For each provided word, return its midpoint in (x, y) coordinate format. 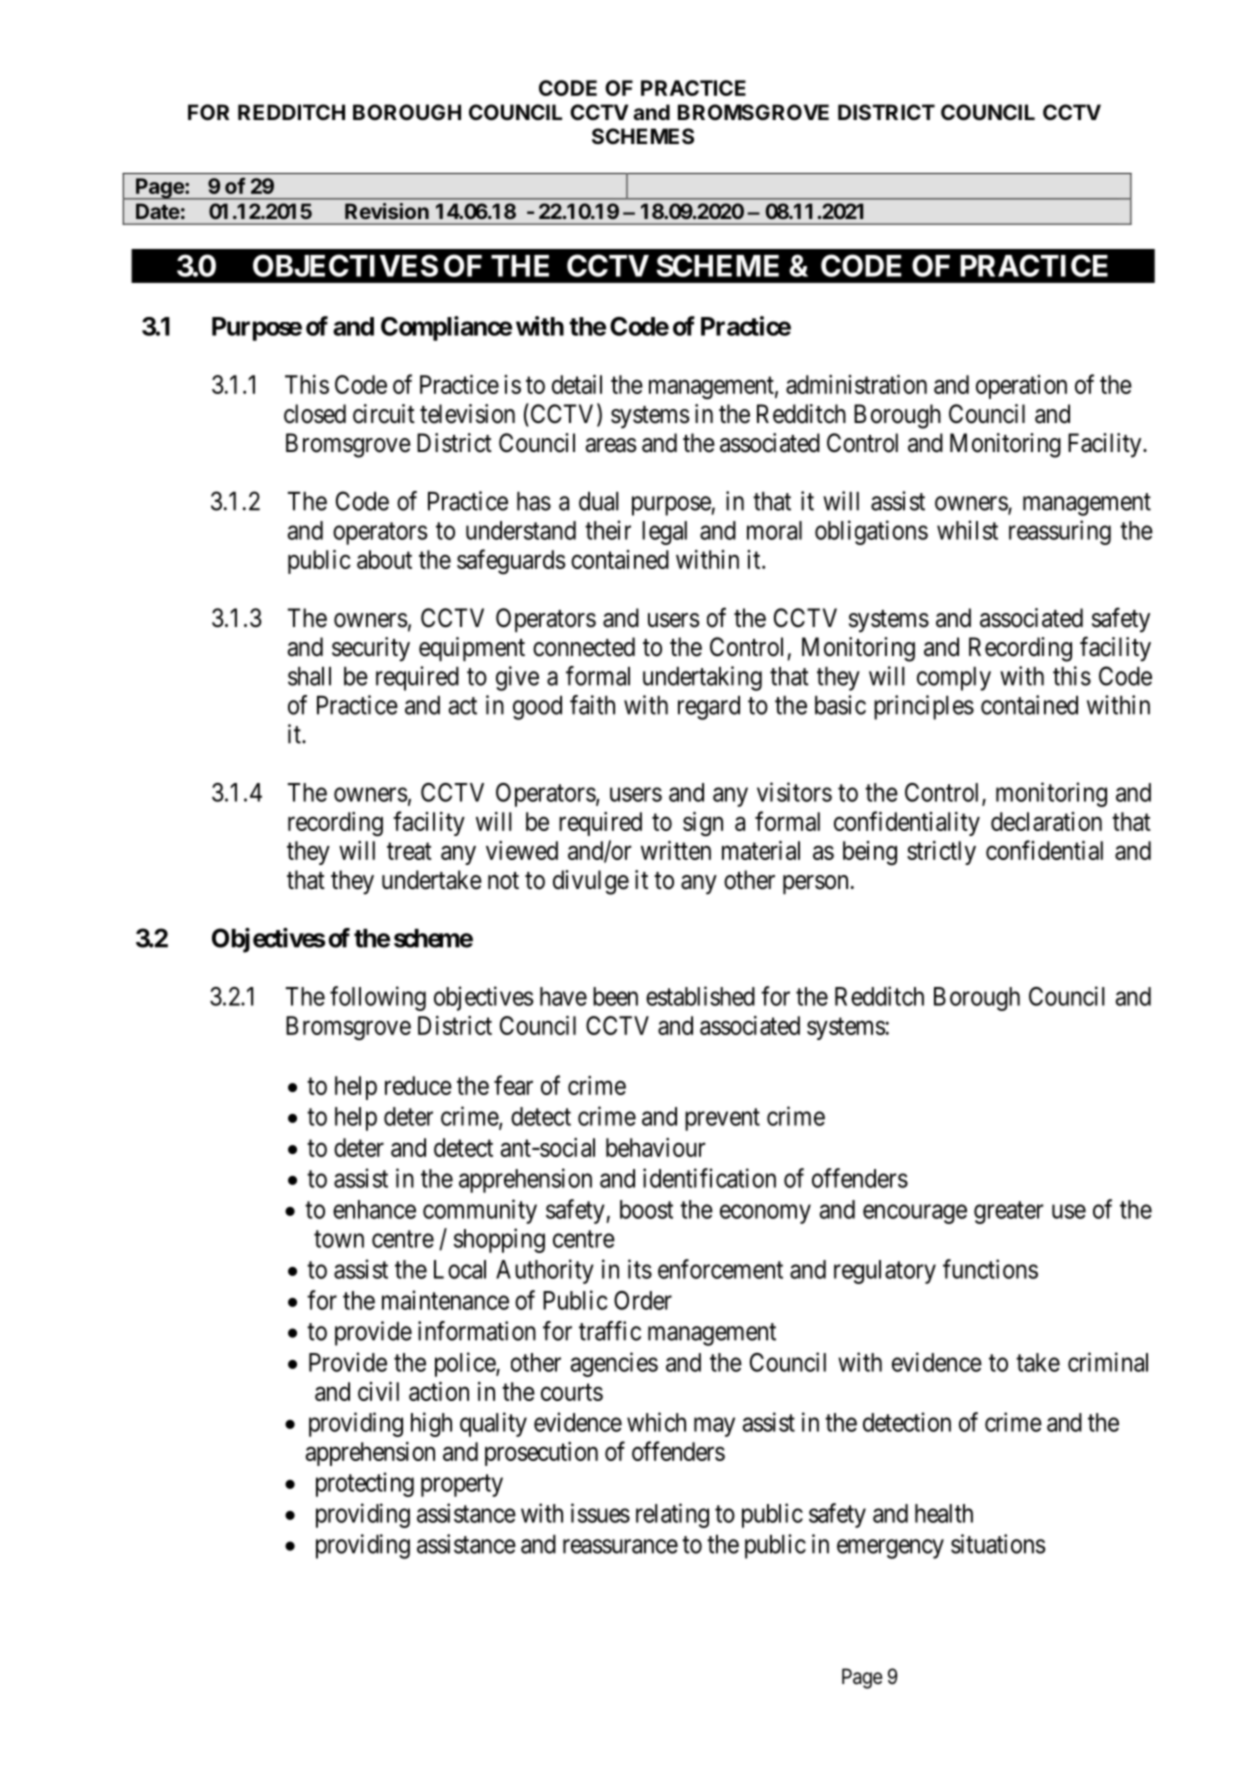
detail (577, 384)
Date (158, 211)
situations (998, 1544)
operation (1021, 387)
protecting (365, 1484)
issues (600, 1513)
